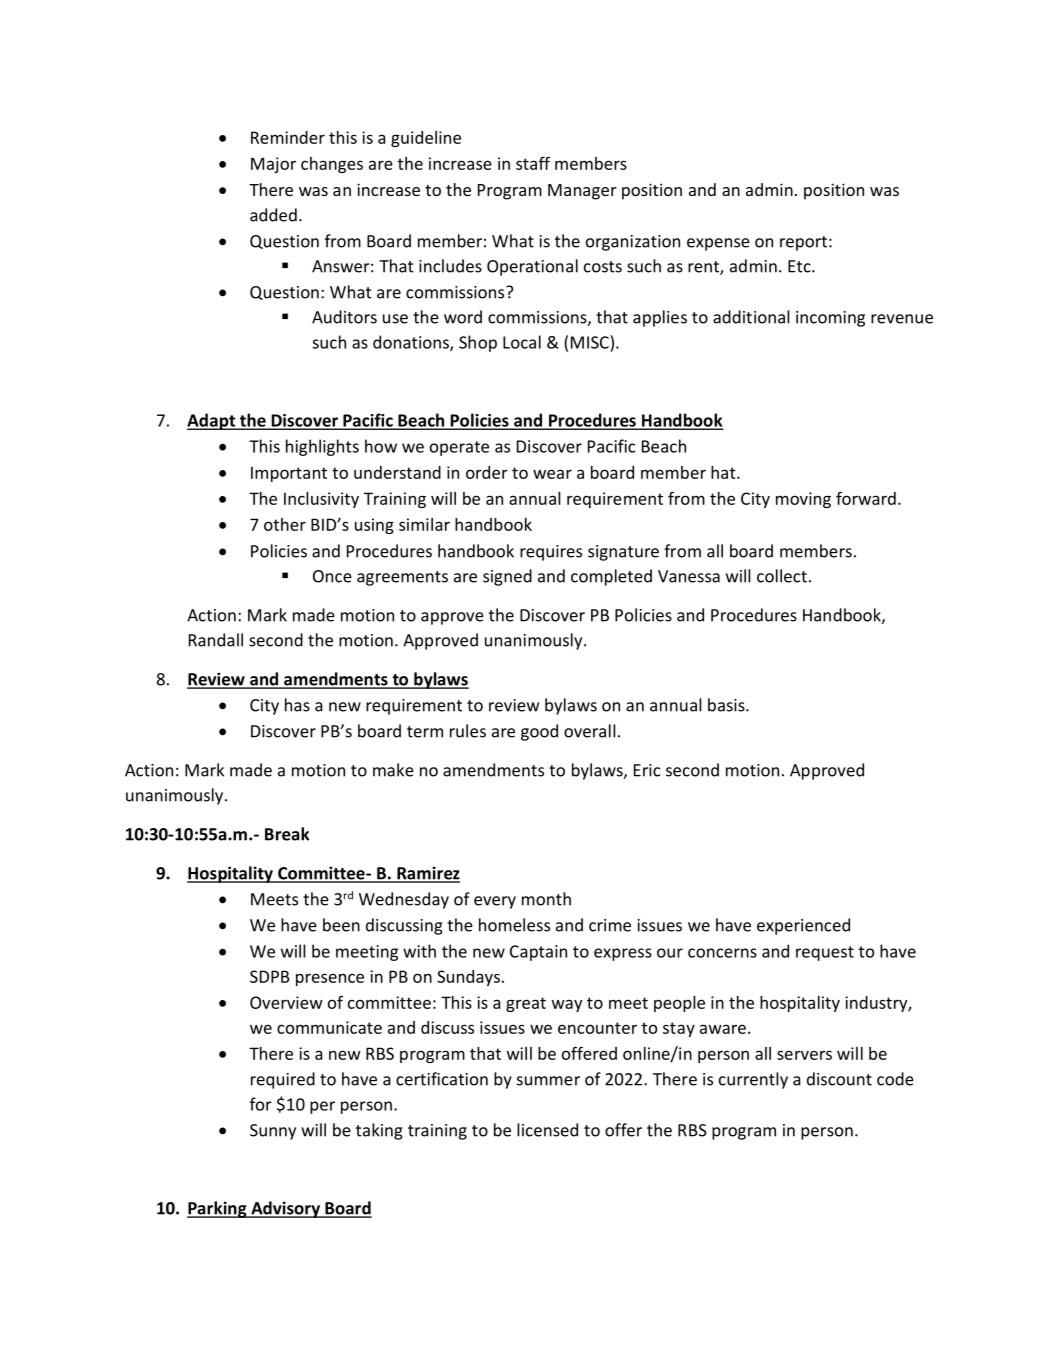 The image size is (1060, 1371). Describe the element at coordinates (297, 705) in the image. I see `has` at that location.
